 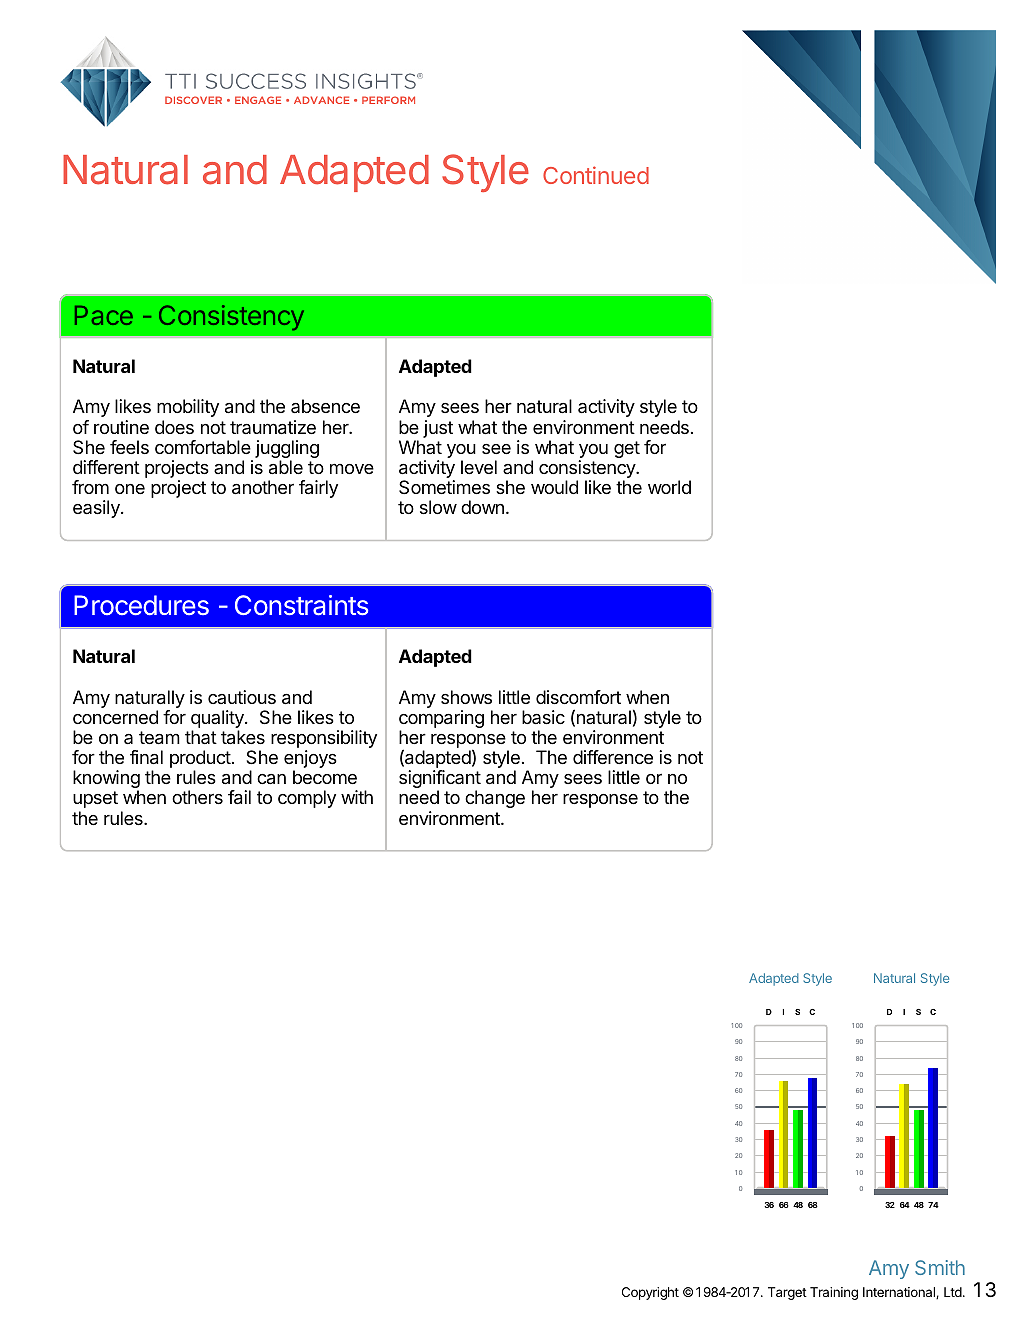 What do you see at coordinates (495, 799) in the screenshot?
I see `change` at bounding box center [495, 799].
